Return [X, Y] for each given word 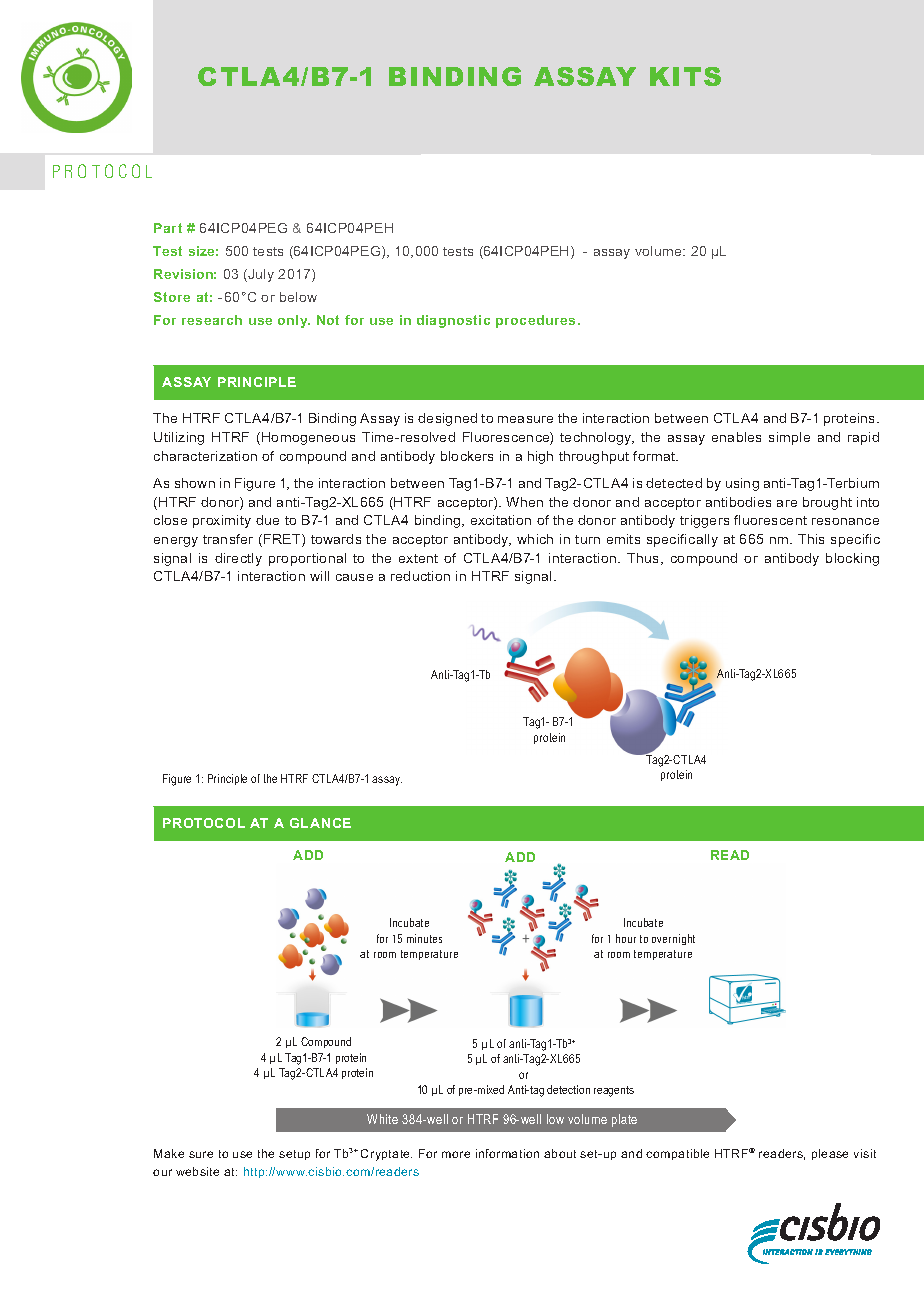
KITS [685, 76]
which [535, 539]
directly [238, 559]
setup [294, 1155]
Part [168, 228]
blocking [852, 559]
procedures [535, 321]
